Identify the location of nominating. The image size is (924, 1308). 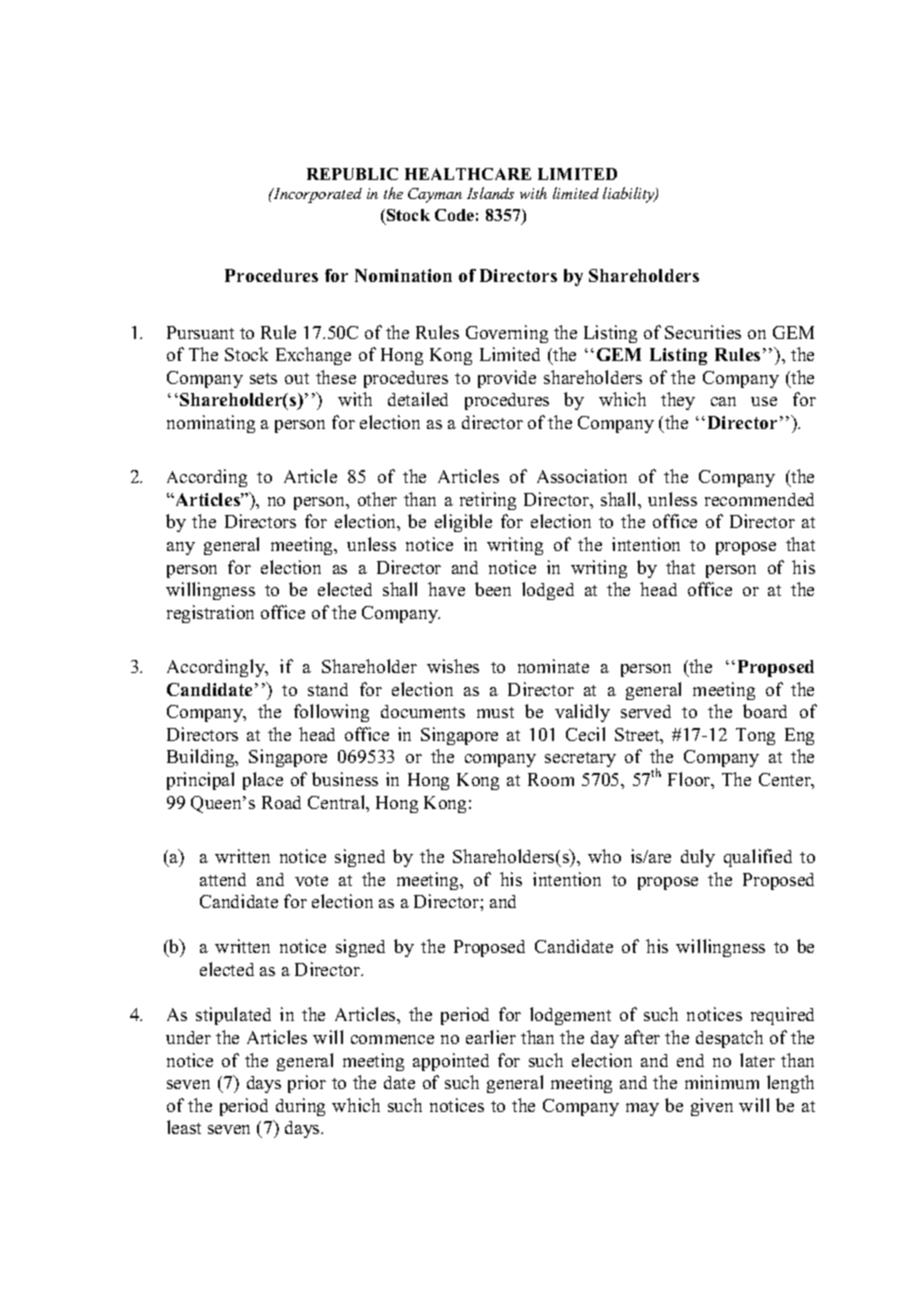
(211, 424).
